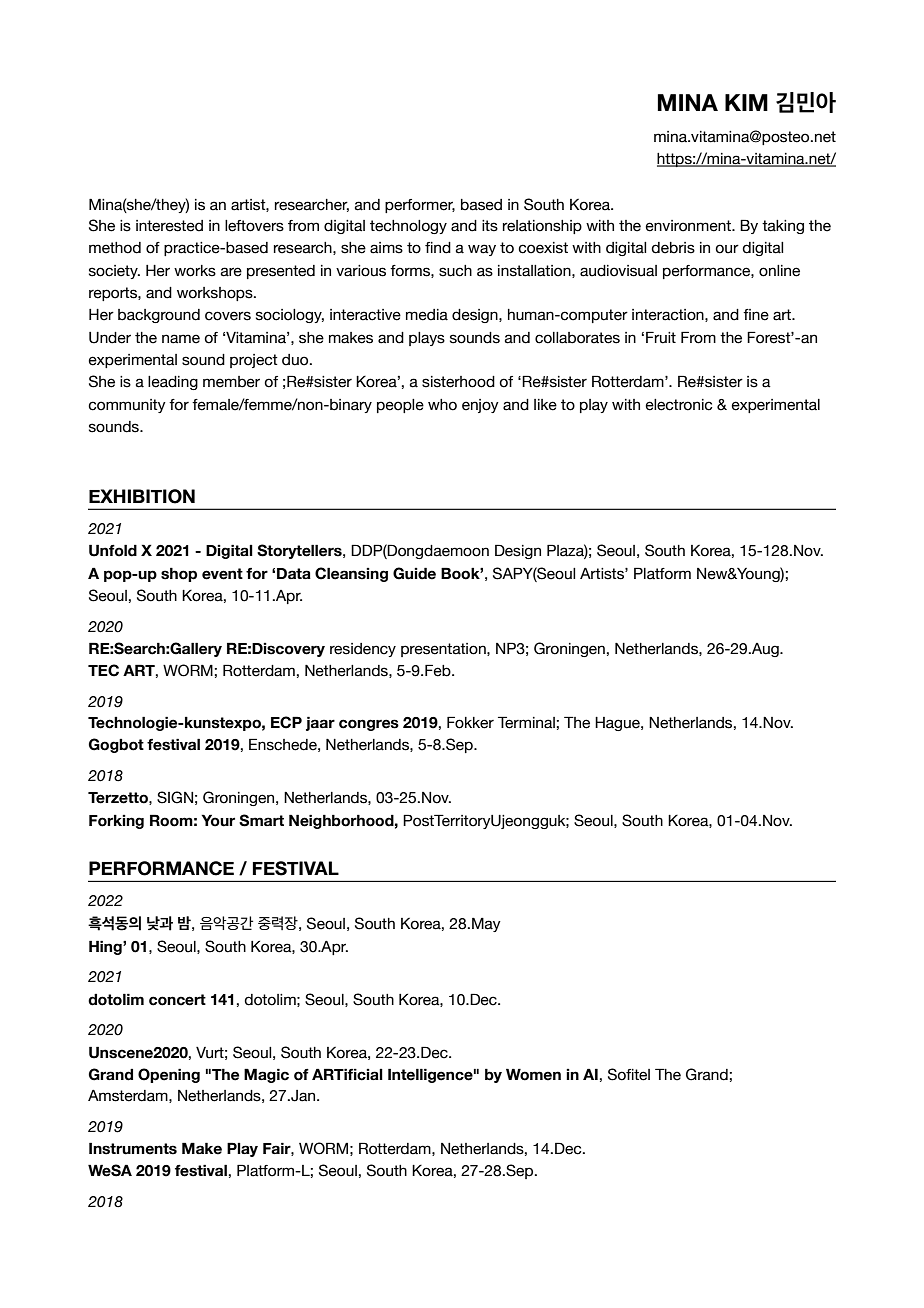  I want to click on Opening, so click(169, 1075).
